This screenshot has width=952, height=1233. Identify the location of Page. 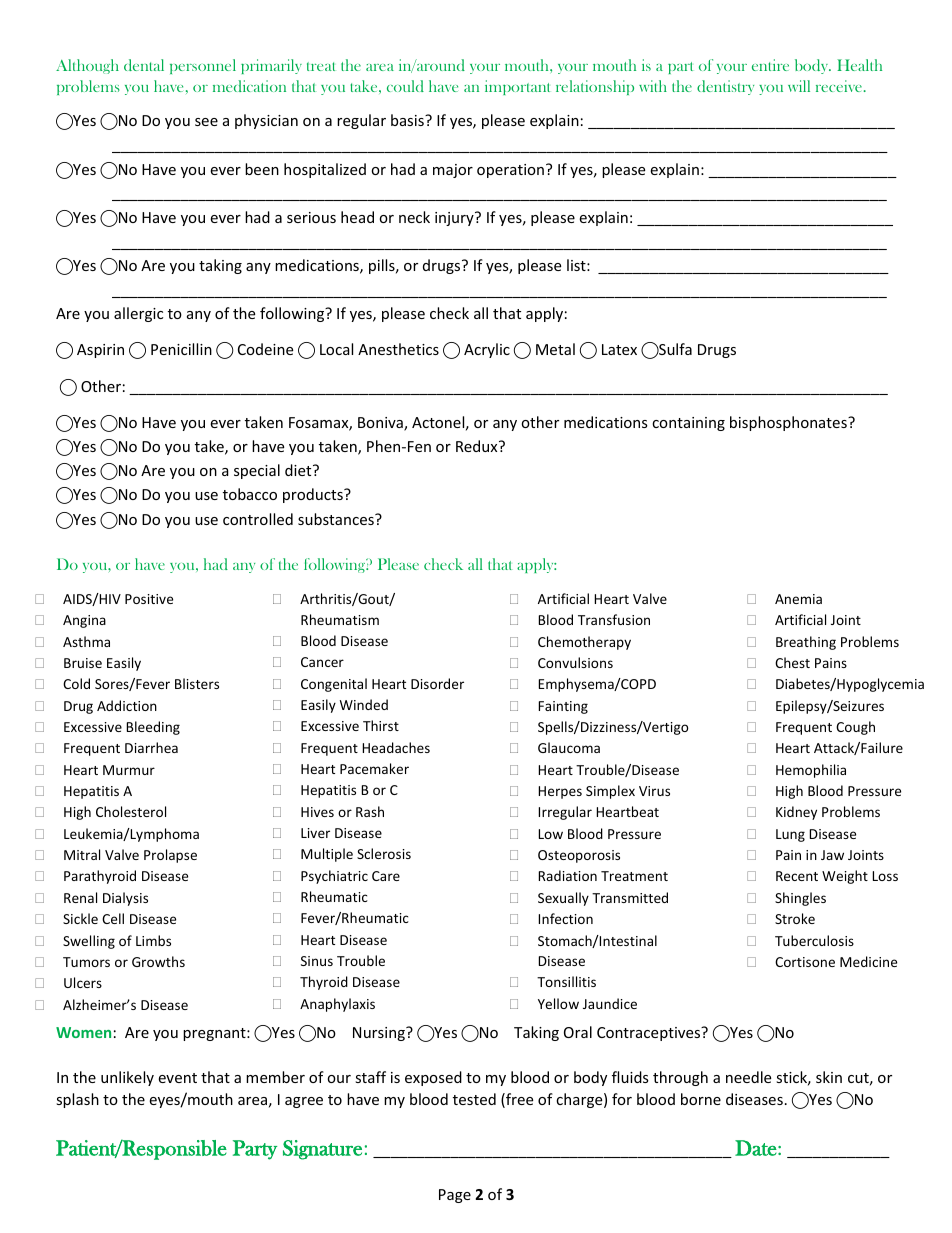
(455, 1196).
